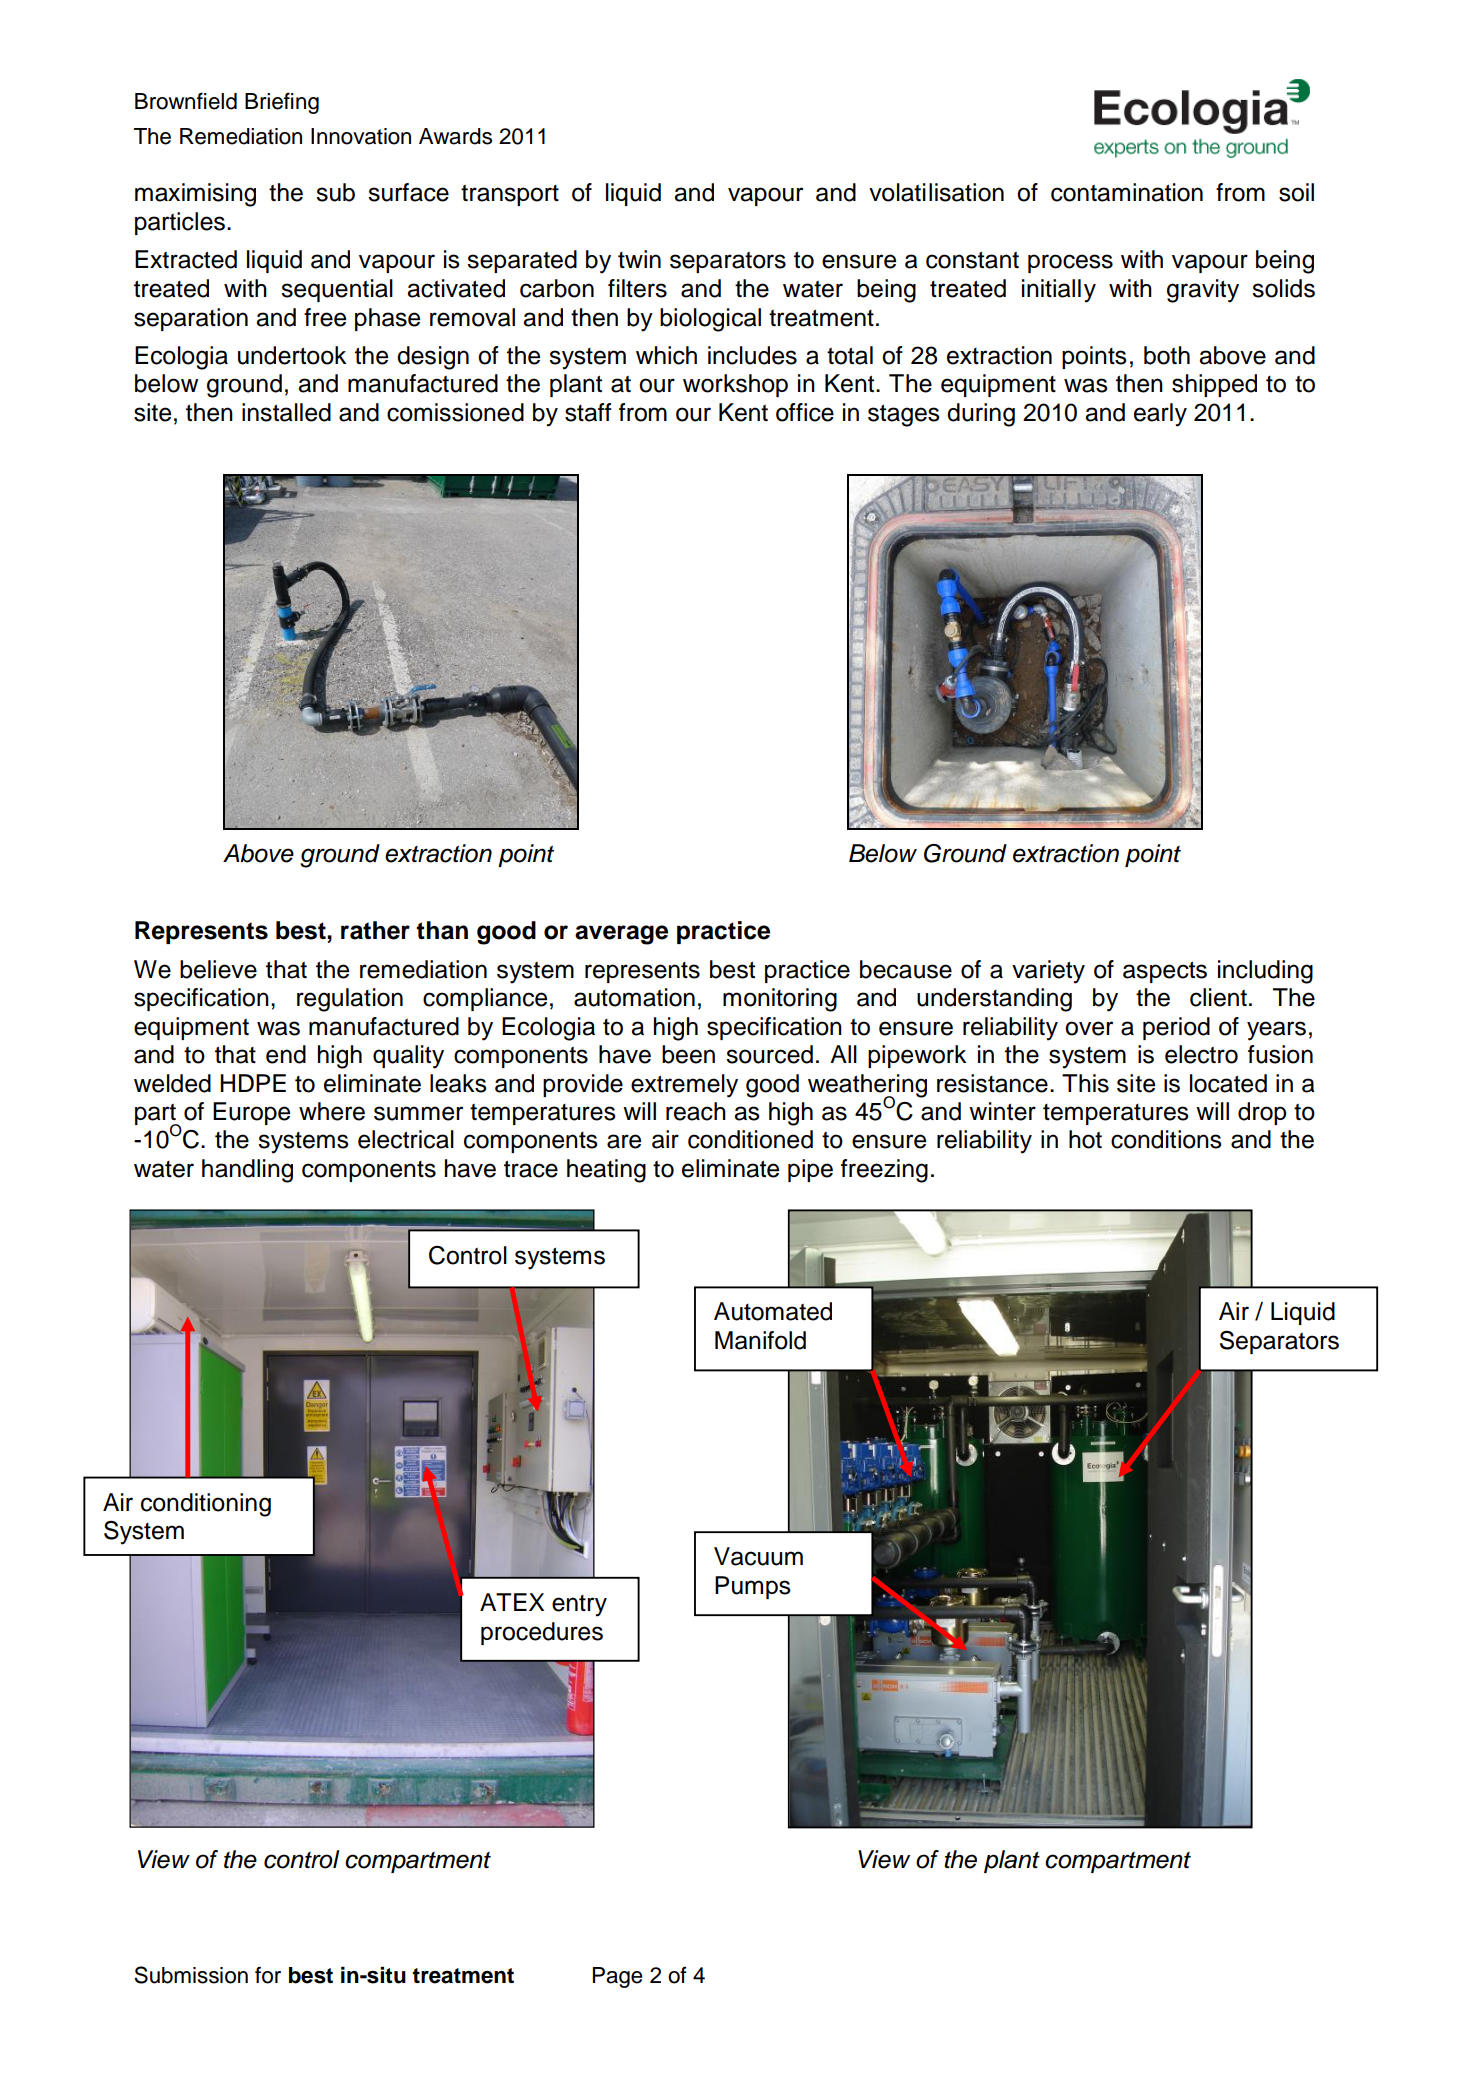  I want to click on twin, so click(639, 259).
